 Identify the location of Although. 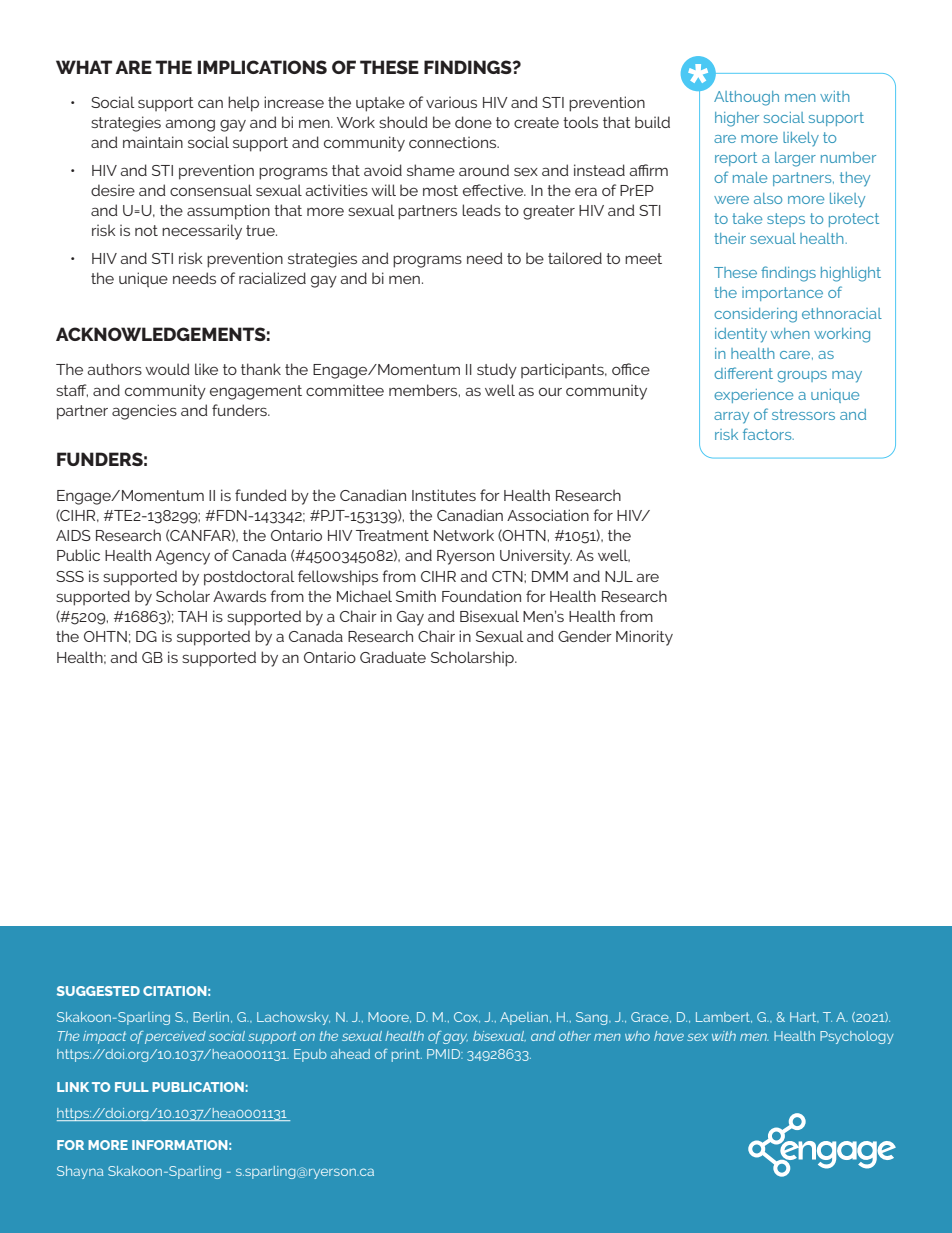
(746, 98).
